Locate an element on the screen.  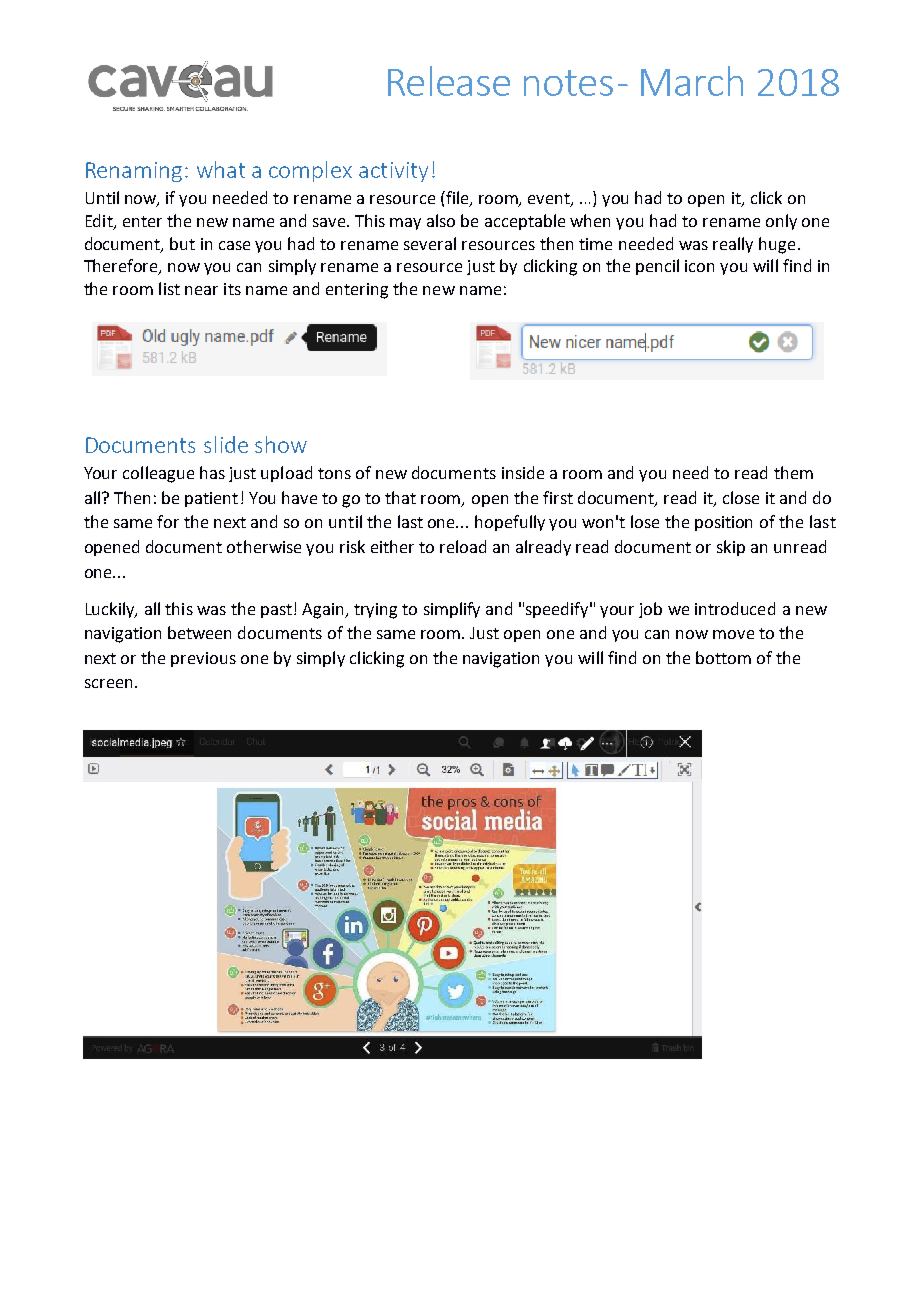
Release is located at coordinates (449, 81).
